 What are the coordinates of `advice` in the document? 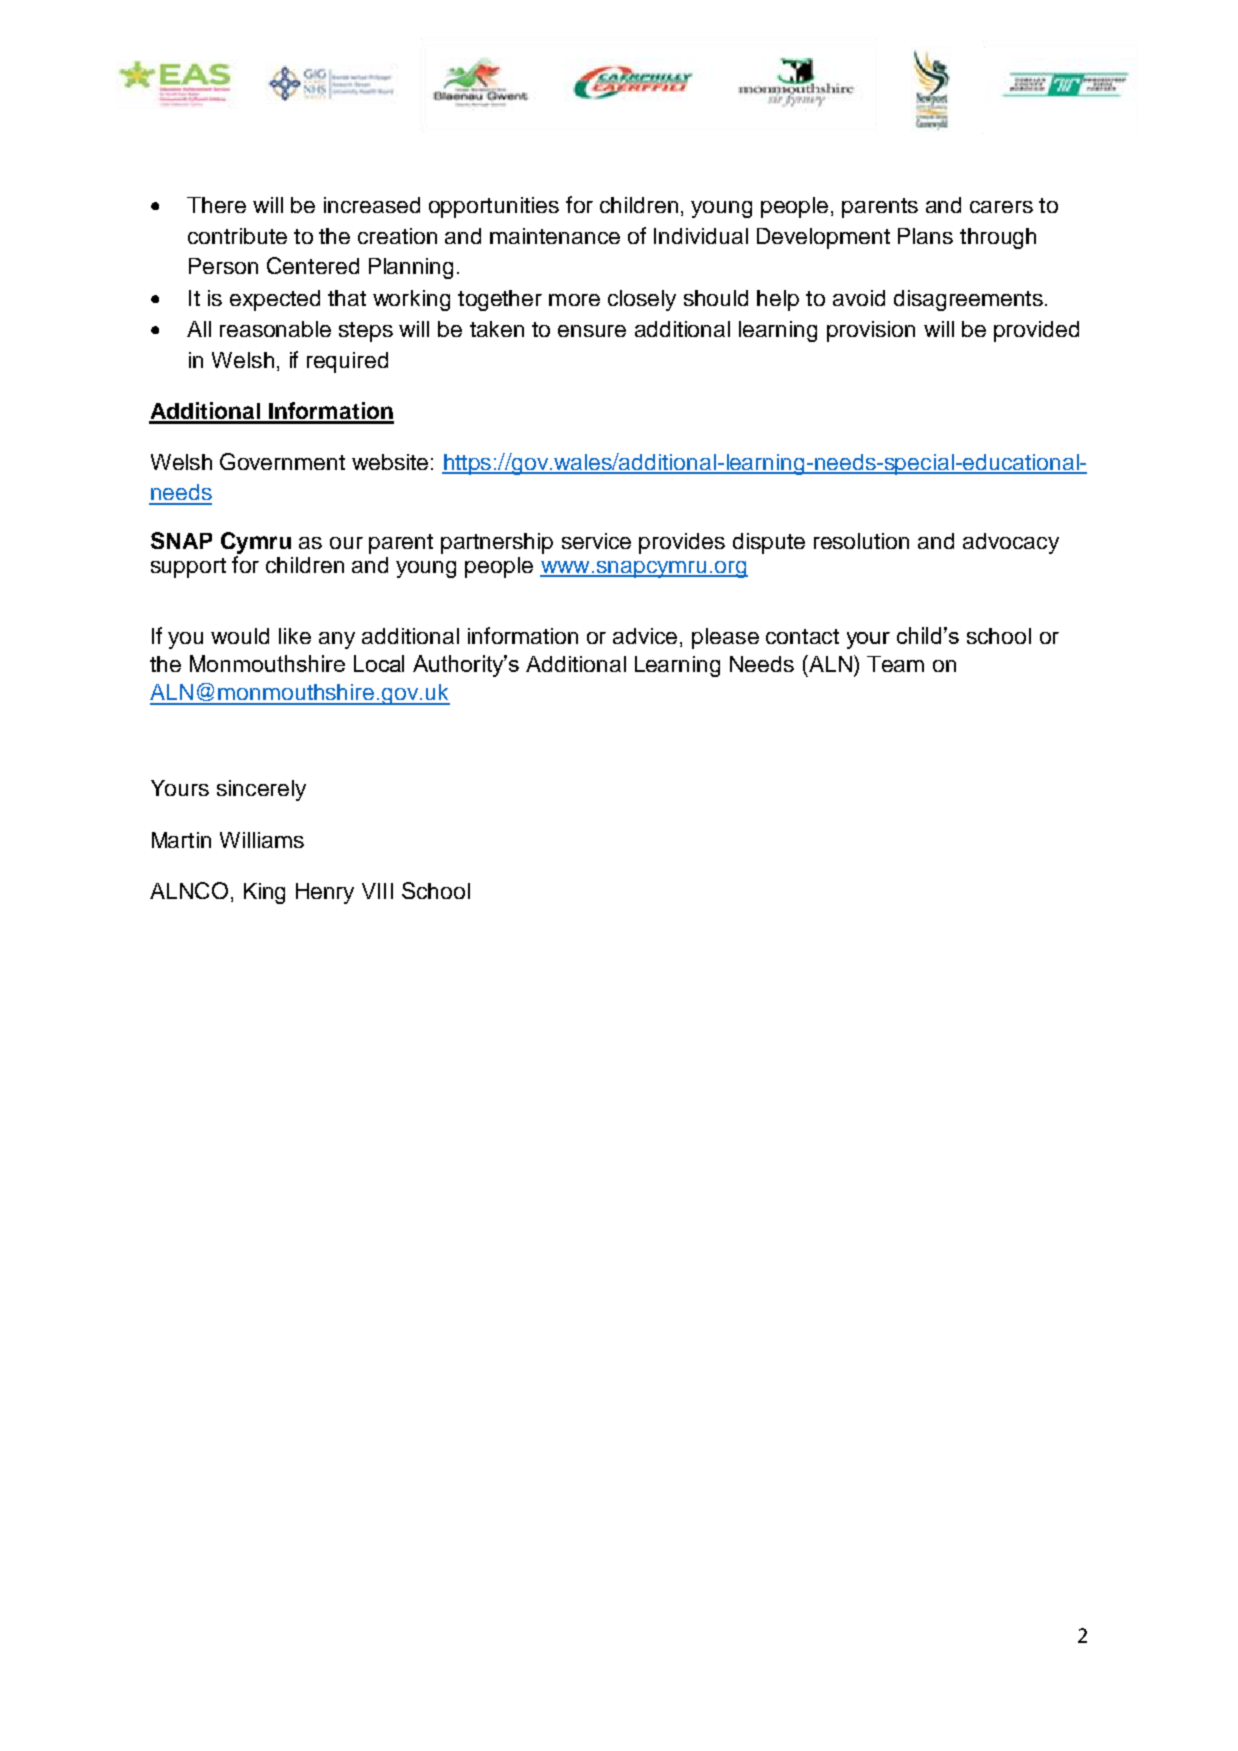 It's located at (645, 636).
